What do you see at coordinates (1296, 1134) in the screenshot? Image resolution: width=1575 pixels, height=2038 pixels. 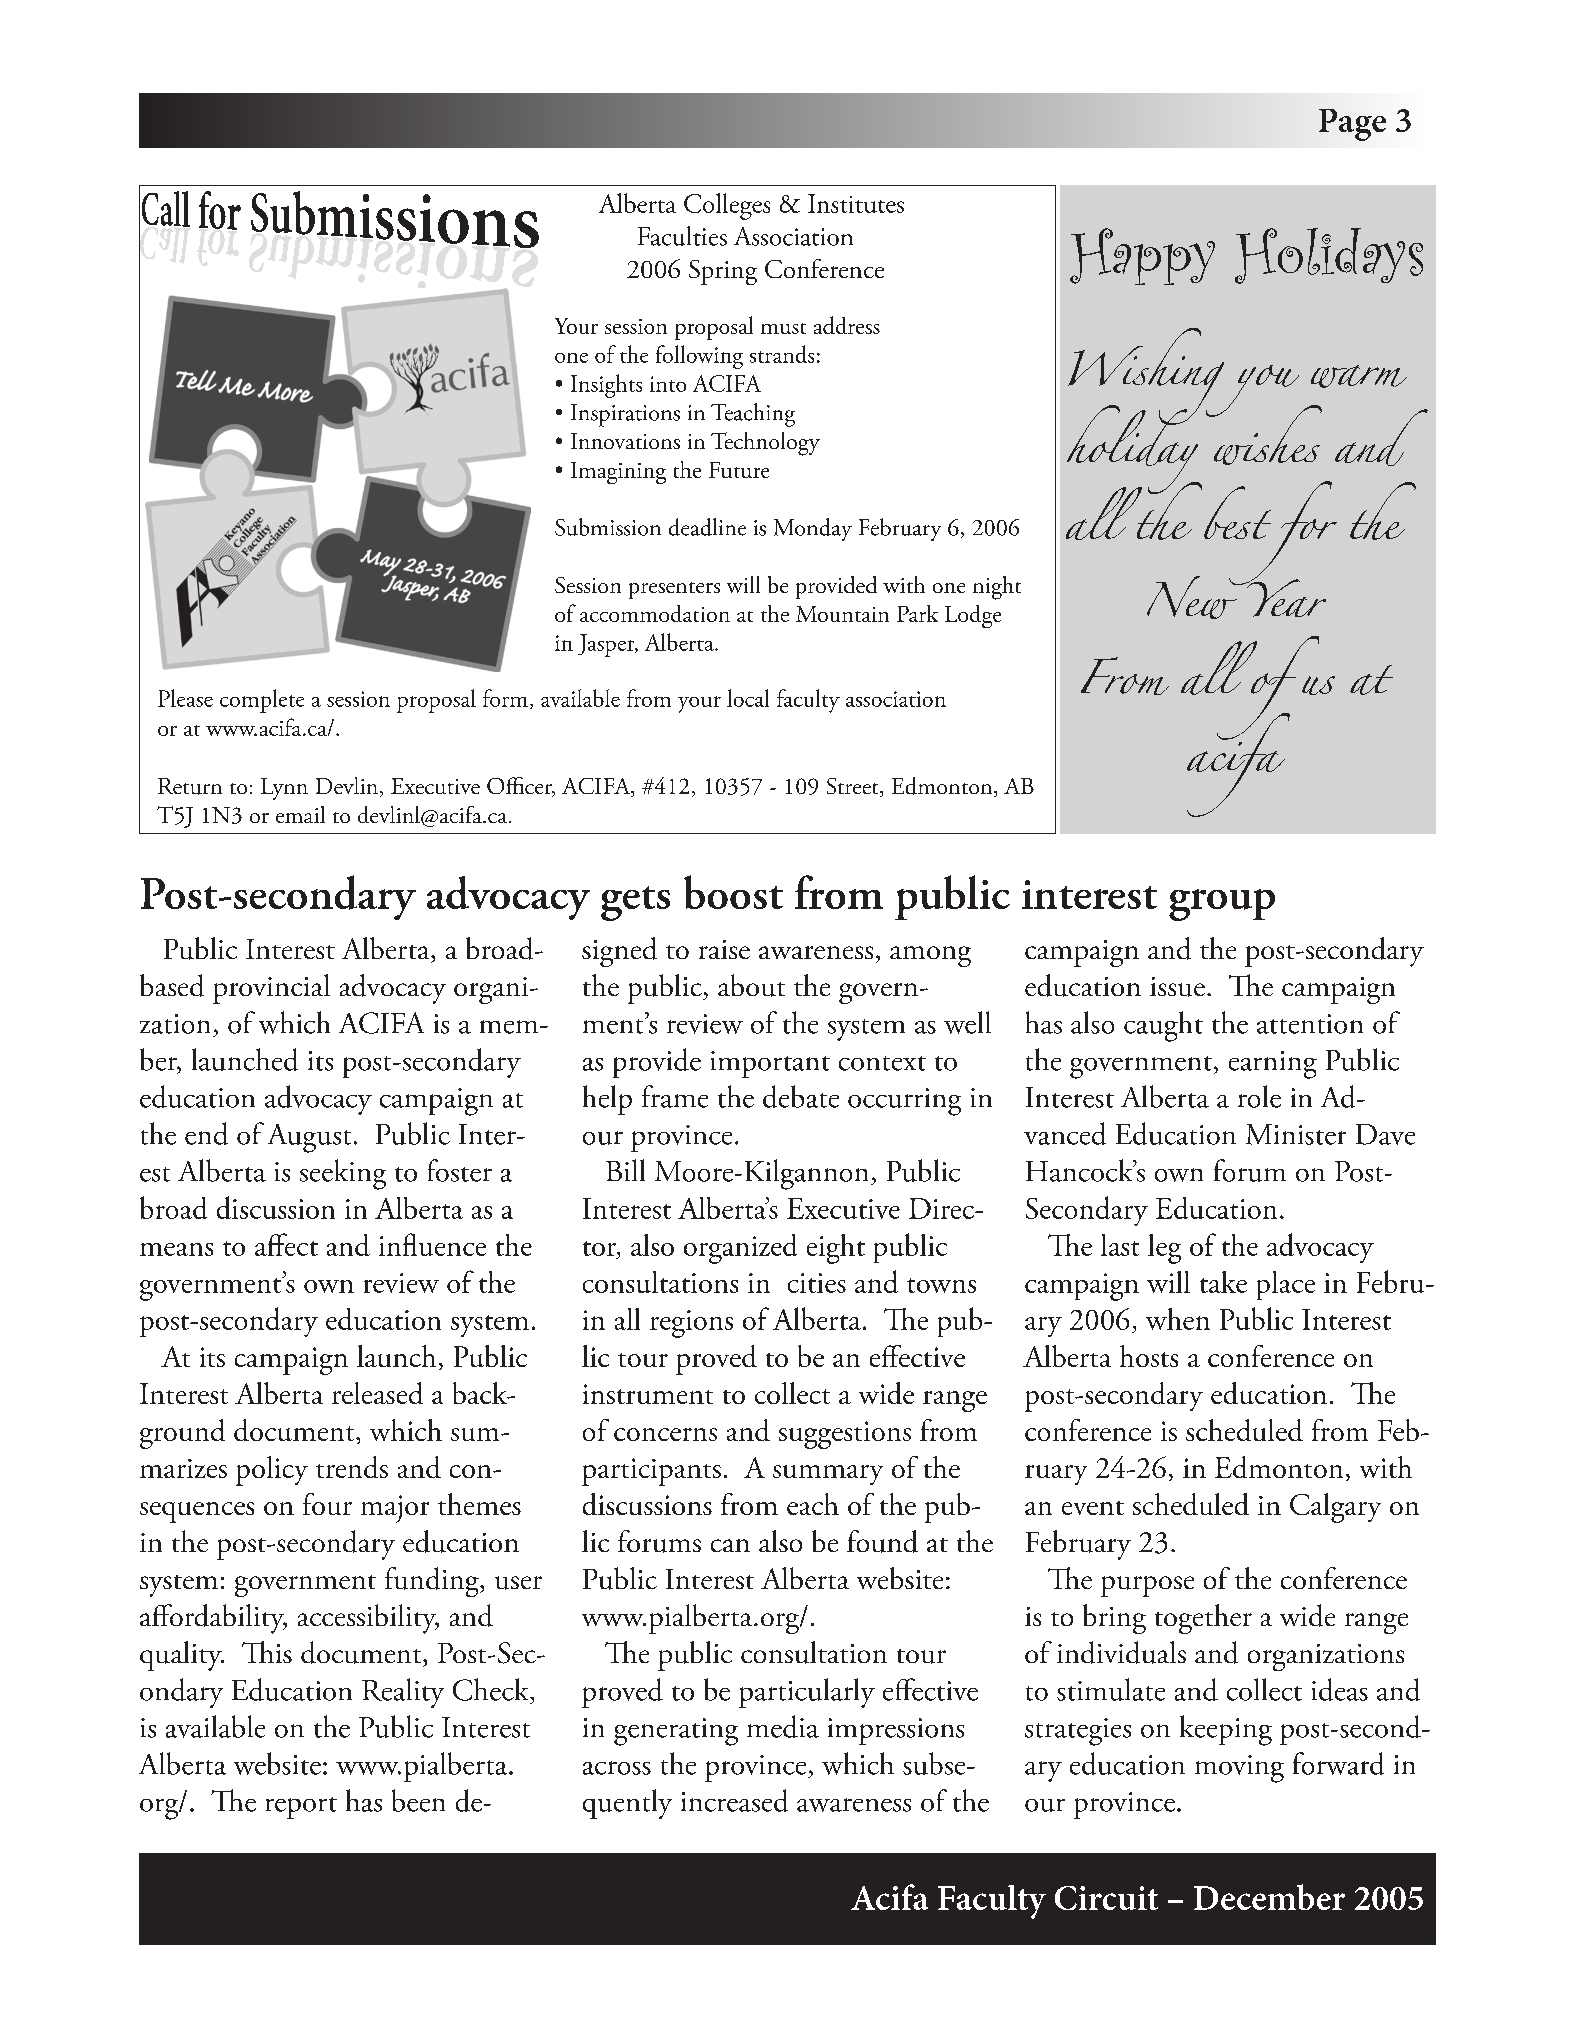 I see `Minister` at bounding box center [1296, 1134].
